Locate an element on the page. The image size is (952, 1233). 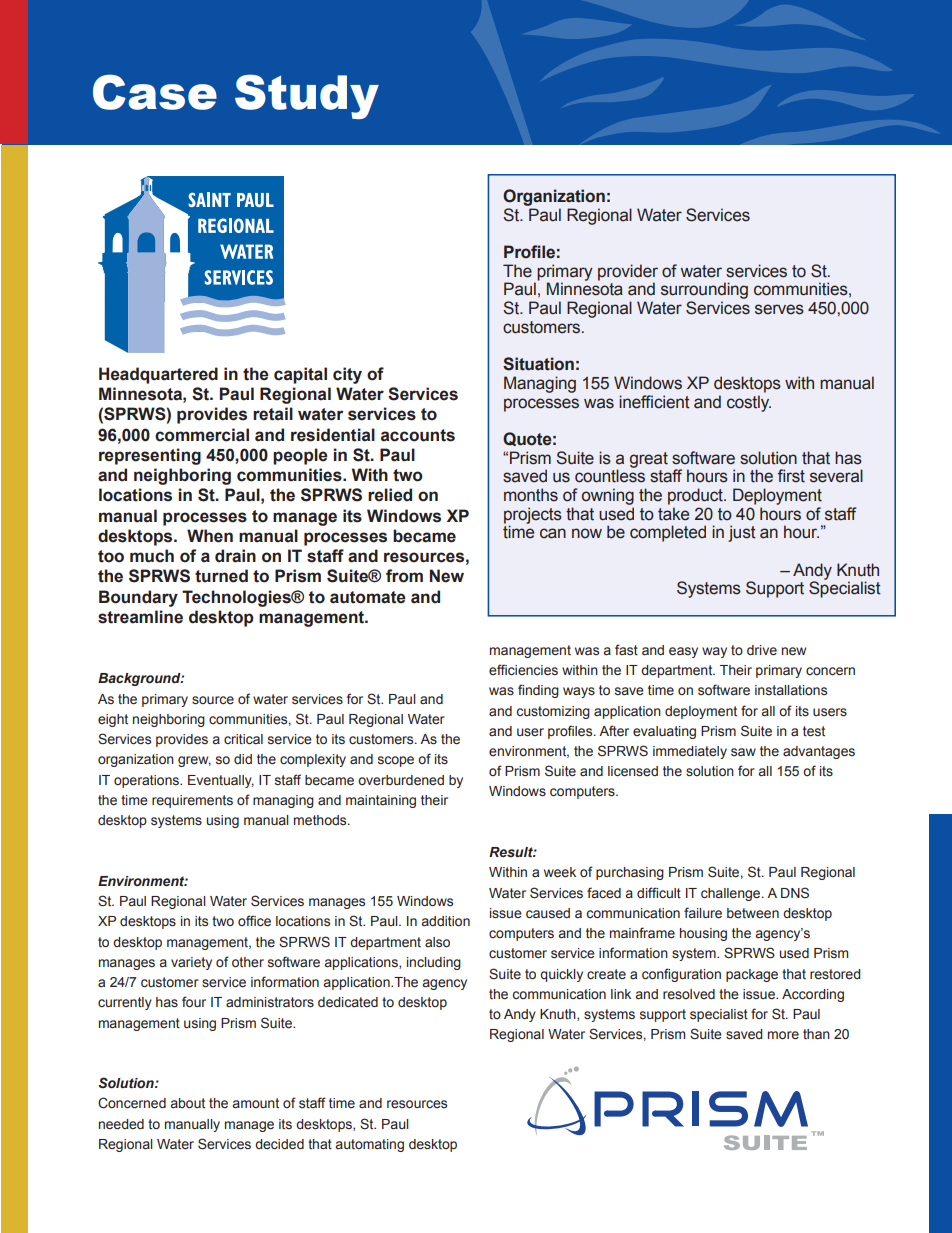
drive is located at coordinates (762, 650).
